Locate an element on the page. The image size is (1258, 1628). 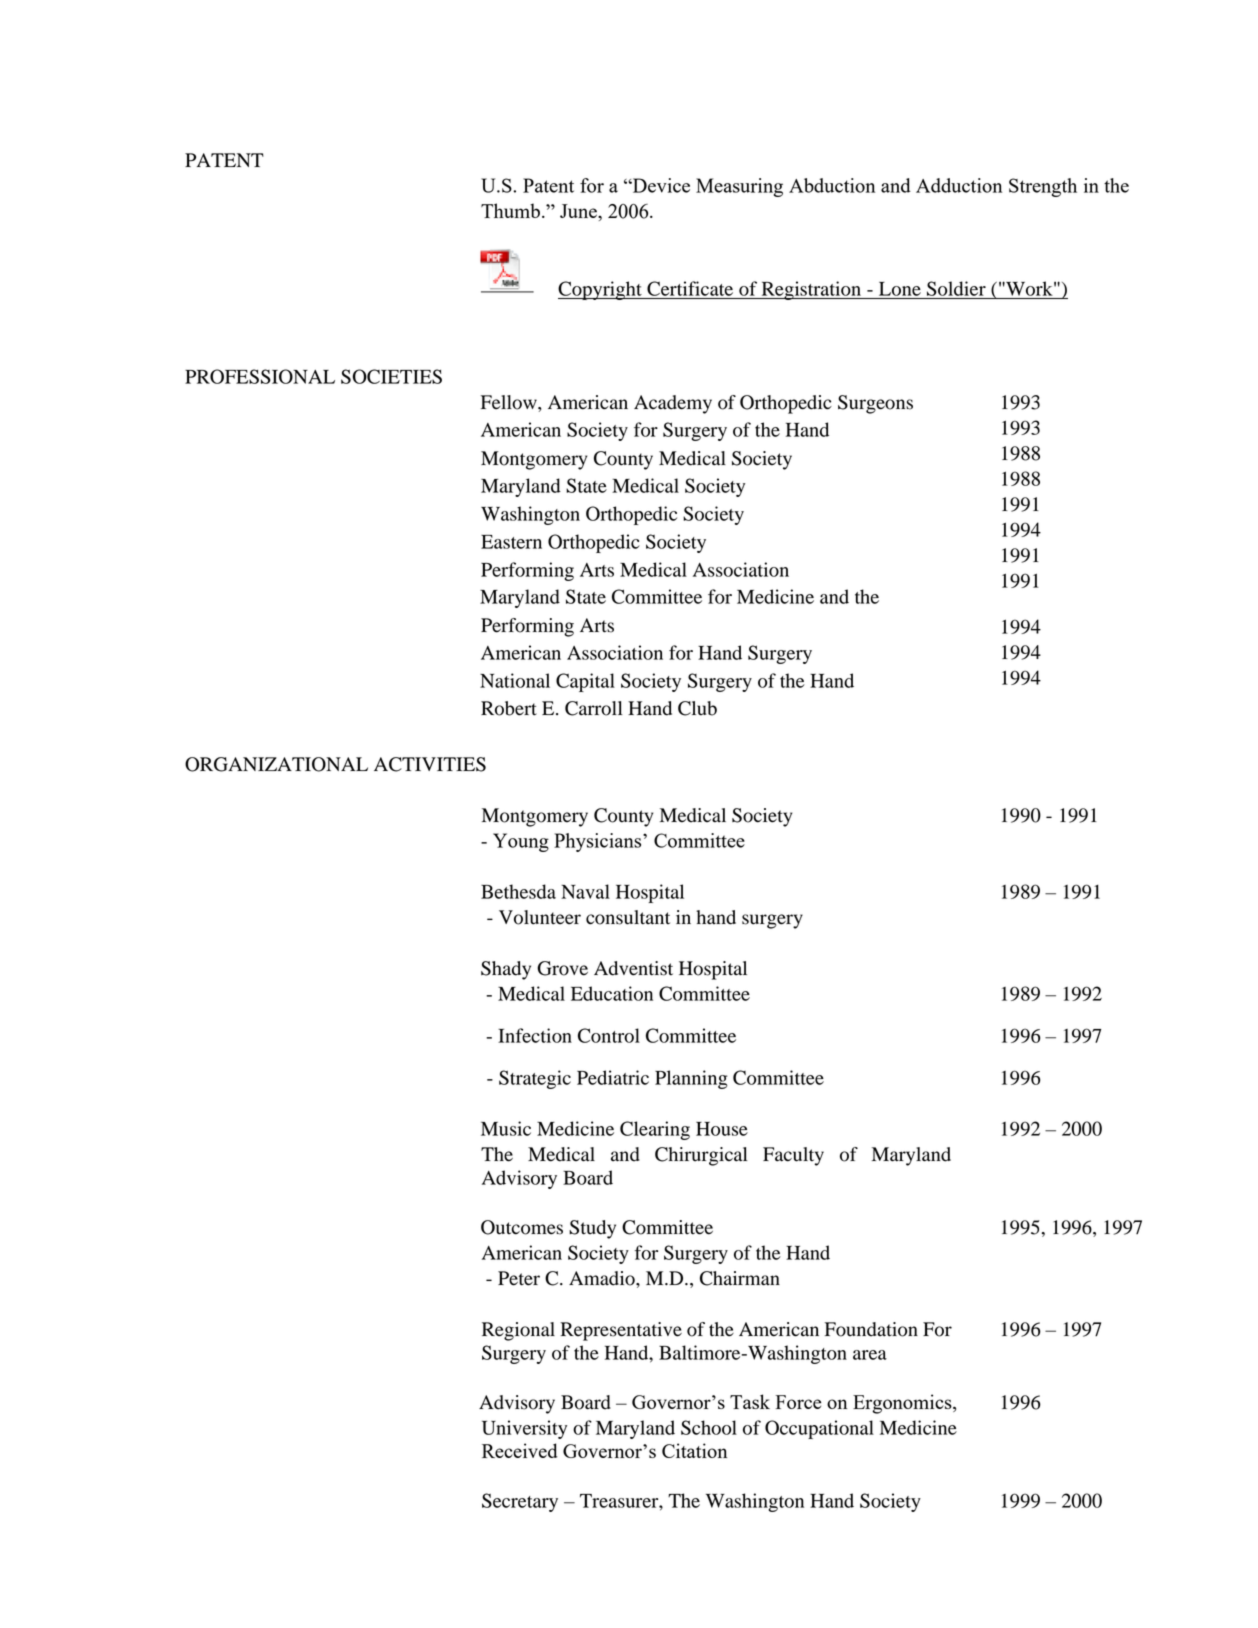
ACTIVITIES is located at coordinates (430, 764).
